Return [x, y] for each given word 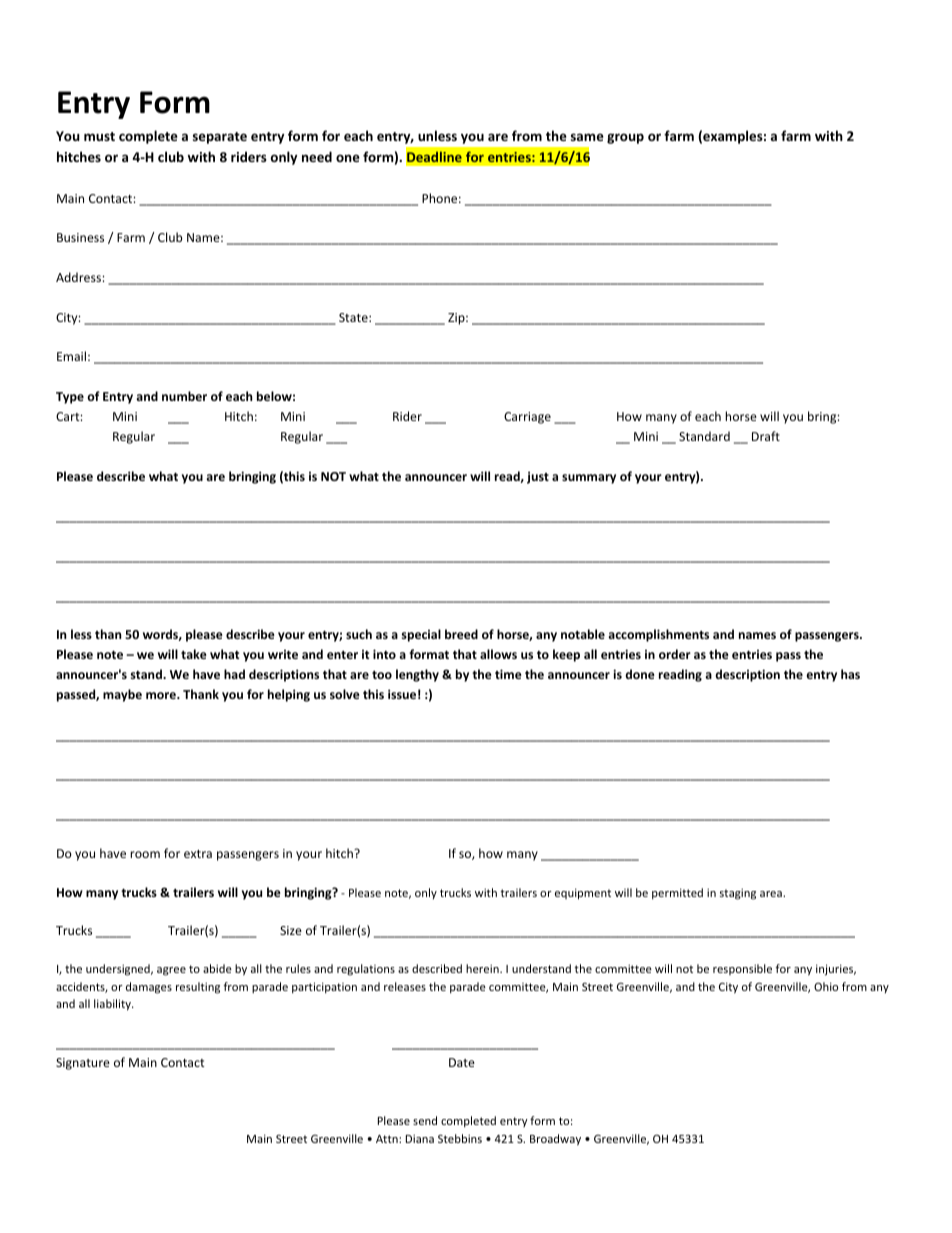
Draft [766, 436]
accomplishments [658, 635]
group [625, 138]
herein [483, 968]
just [538, 477]
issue [402, 694]
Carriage [527, 418]
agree [171, 971]
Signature [83, 1064]
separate [220, 138]
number [184, 396]
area [772, 894]
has [850, 674]
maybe [122, 695]
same [587, 137]
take [194, 654]
